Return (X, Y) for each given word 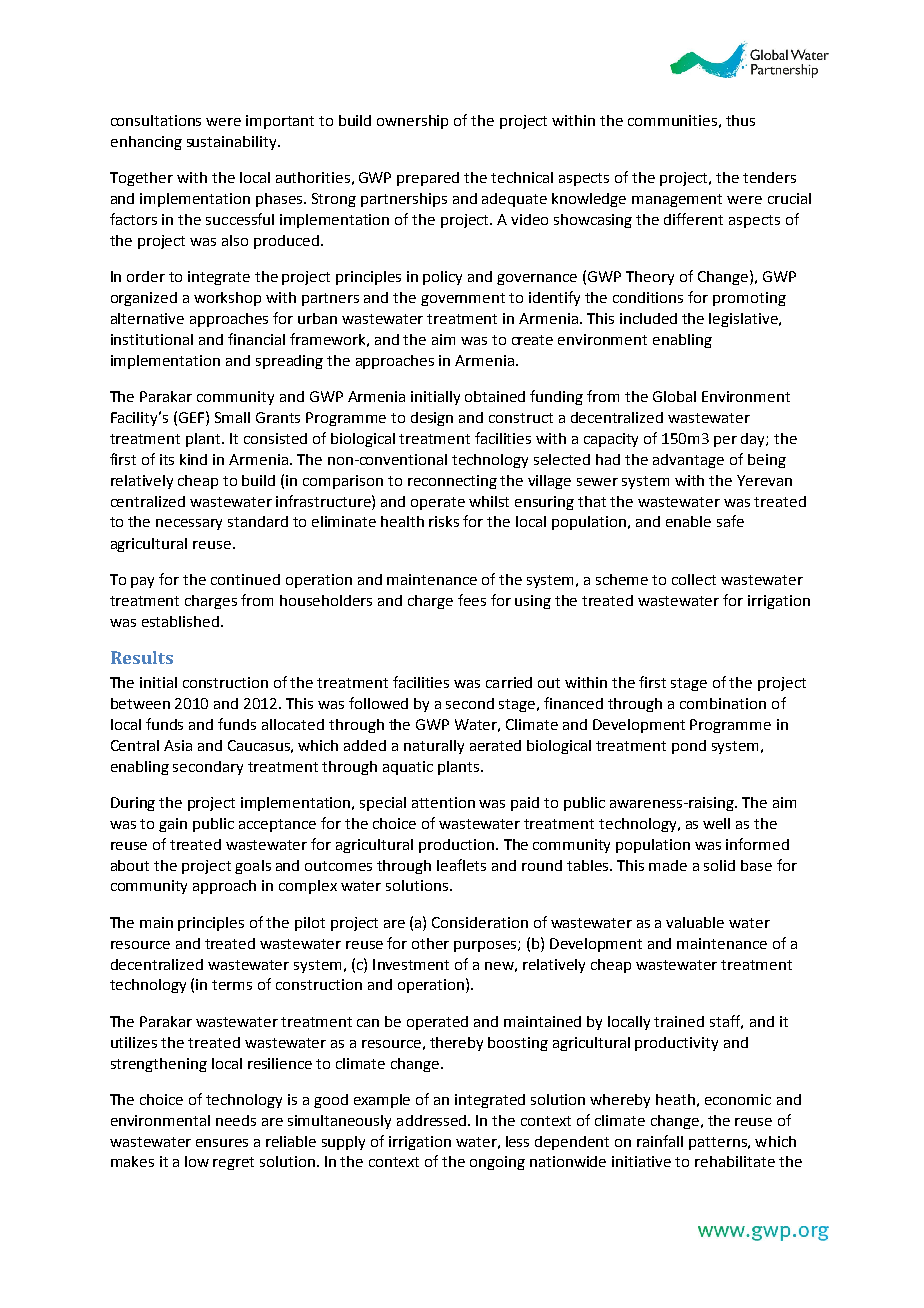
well (716, 823)
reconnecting (452, 482)
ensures (222, 1143)
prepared (428, 179)
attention (443, 802)
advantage (688, 461)
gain (173, 825)
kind (193, 459)
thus (740, 120)
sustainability (233, 143)
